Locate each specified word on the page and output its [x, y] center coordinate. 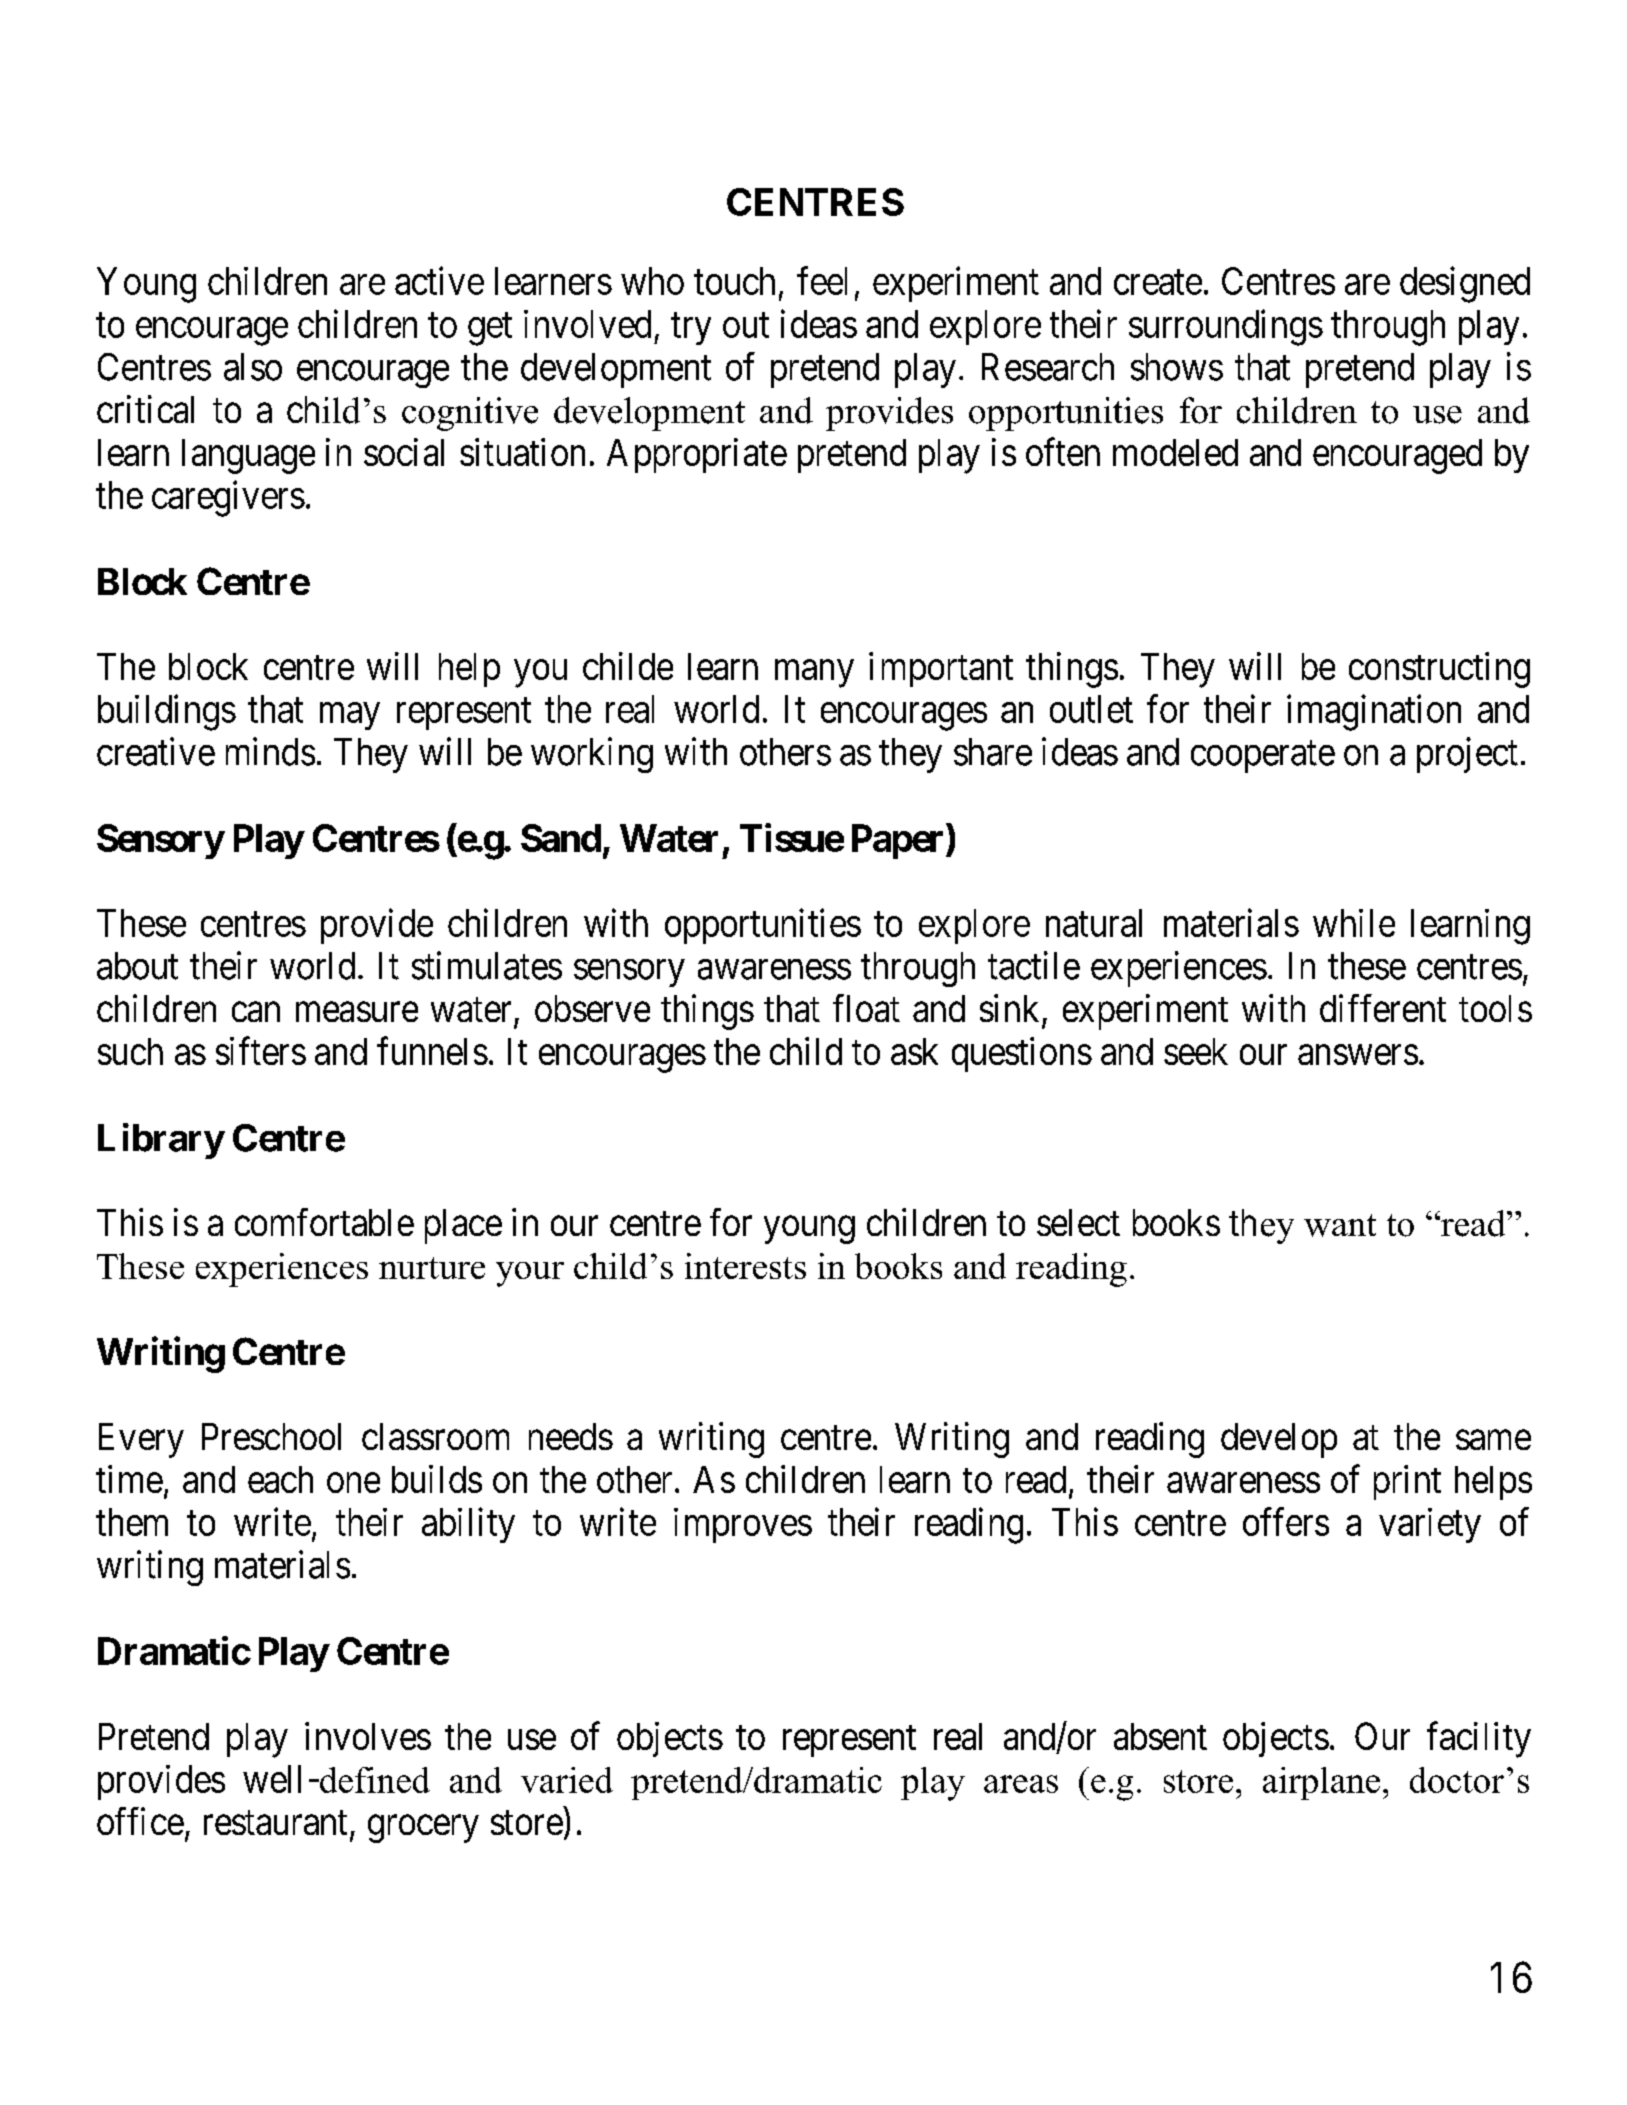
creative [156, 751]
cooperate [1263, 757]
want [1340, 1225]
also [253, 367]
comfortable [324, 1222]
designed [1465, 284]
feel [822, 280]
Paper [899, 841]
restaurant [275, 1823]
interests [745, 1266]
